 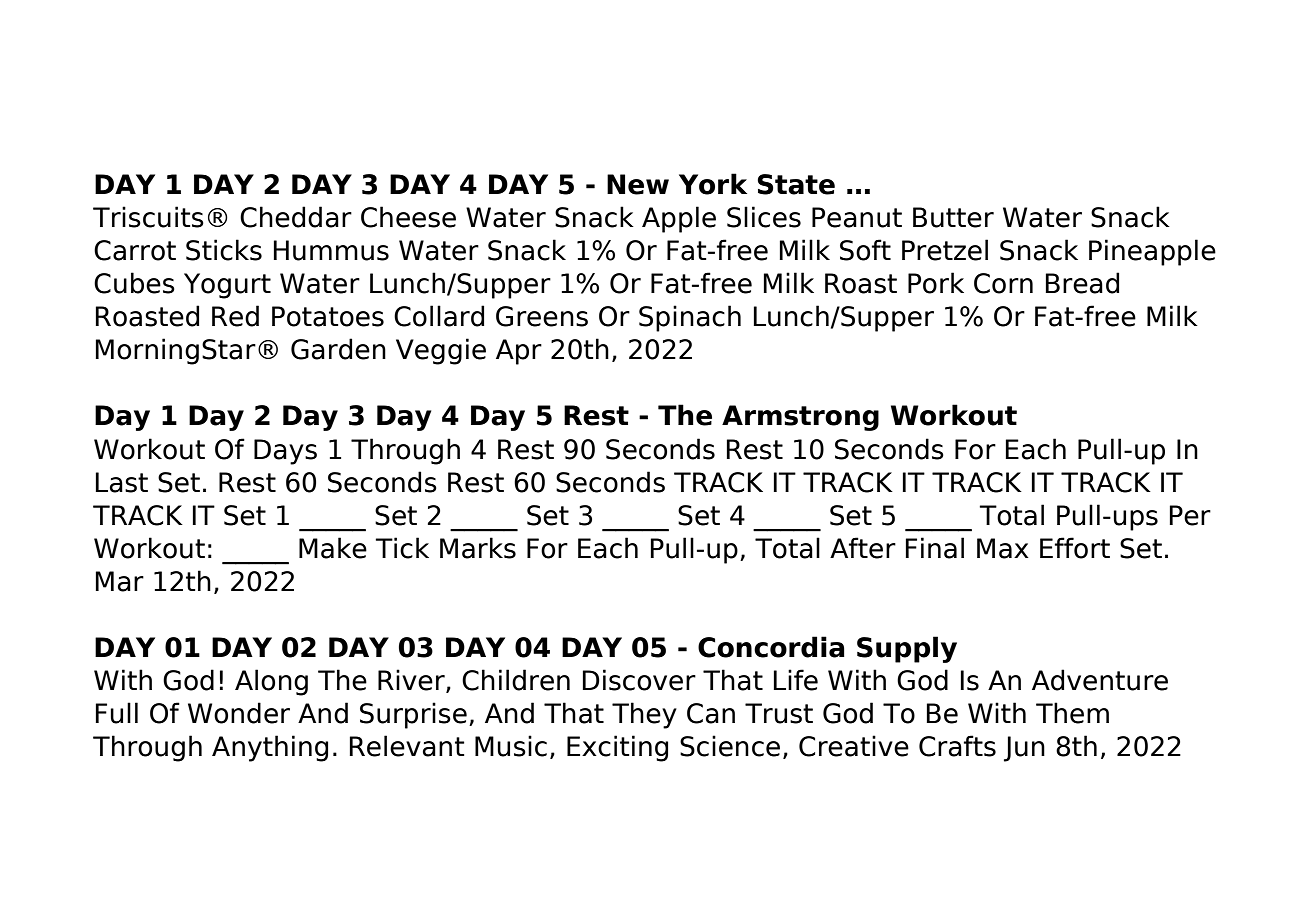 I want to click on Max, so click(x=1003, y=548).
